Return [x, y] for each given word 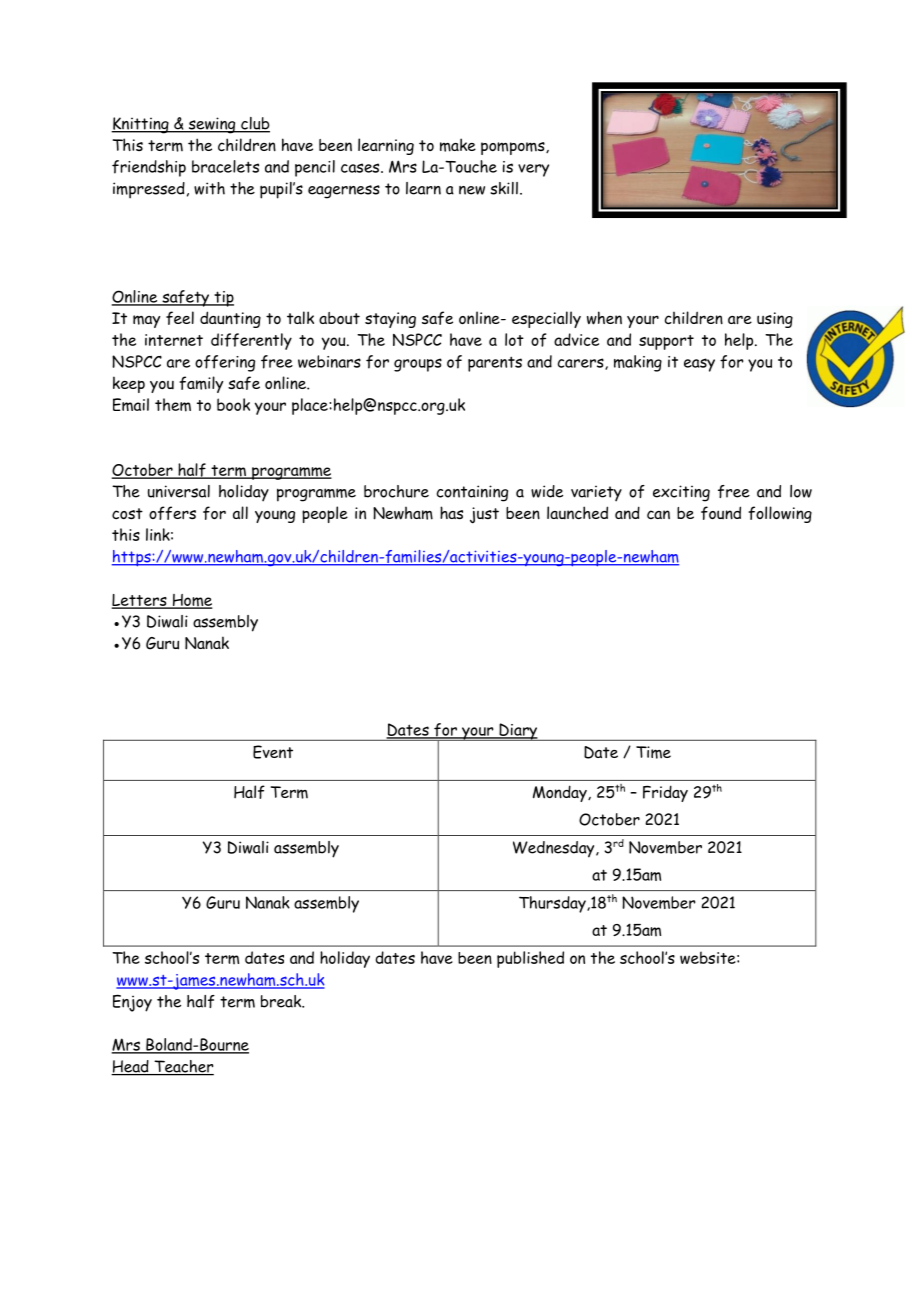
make [458, 145]
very [533, 170]
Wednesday [555, 849]
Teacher [183, 1067]
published [530, 959]
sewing [212, 125]
